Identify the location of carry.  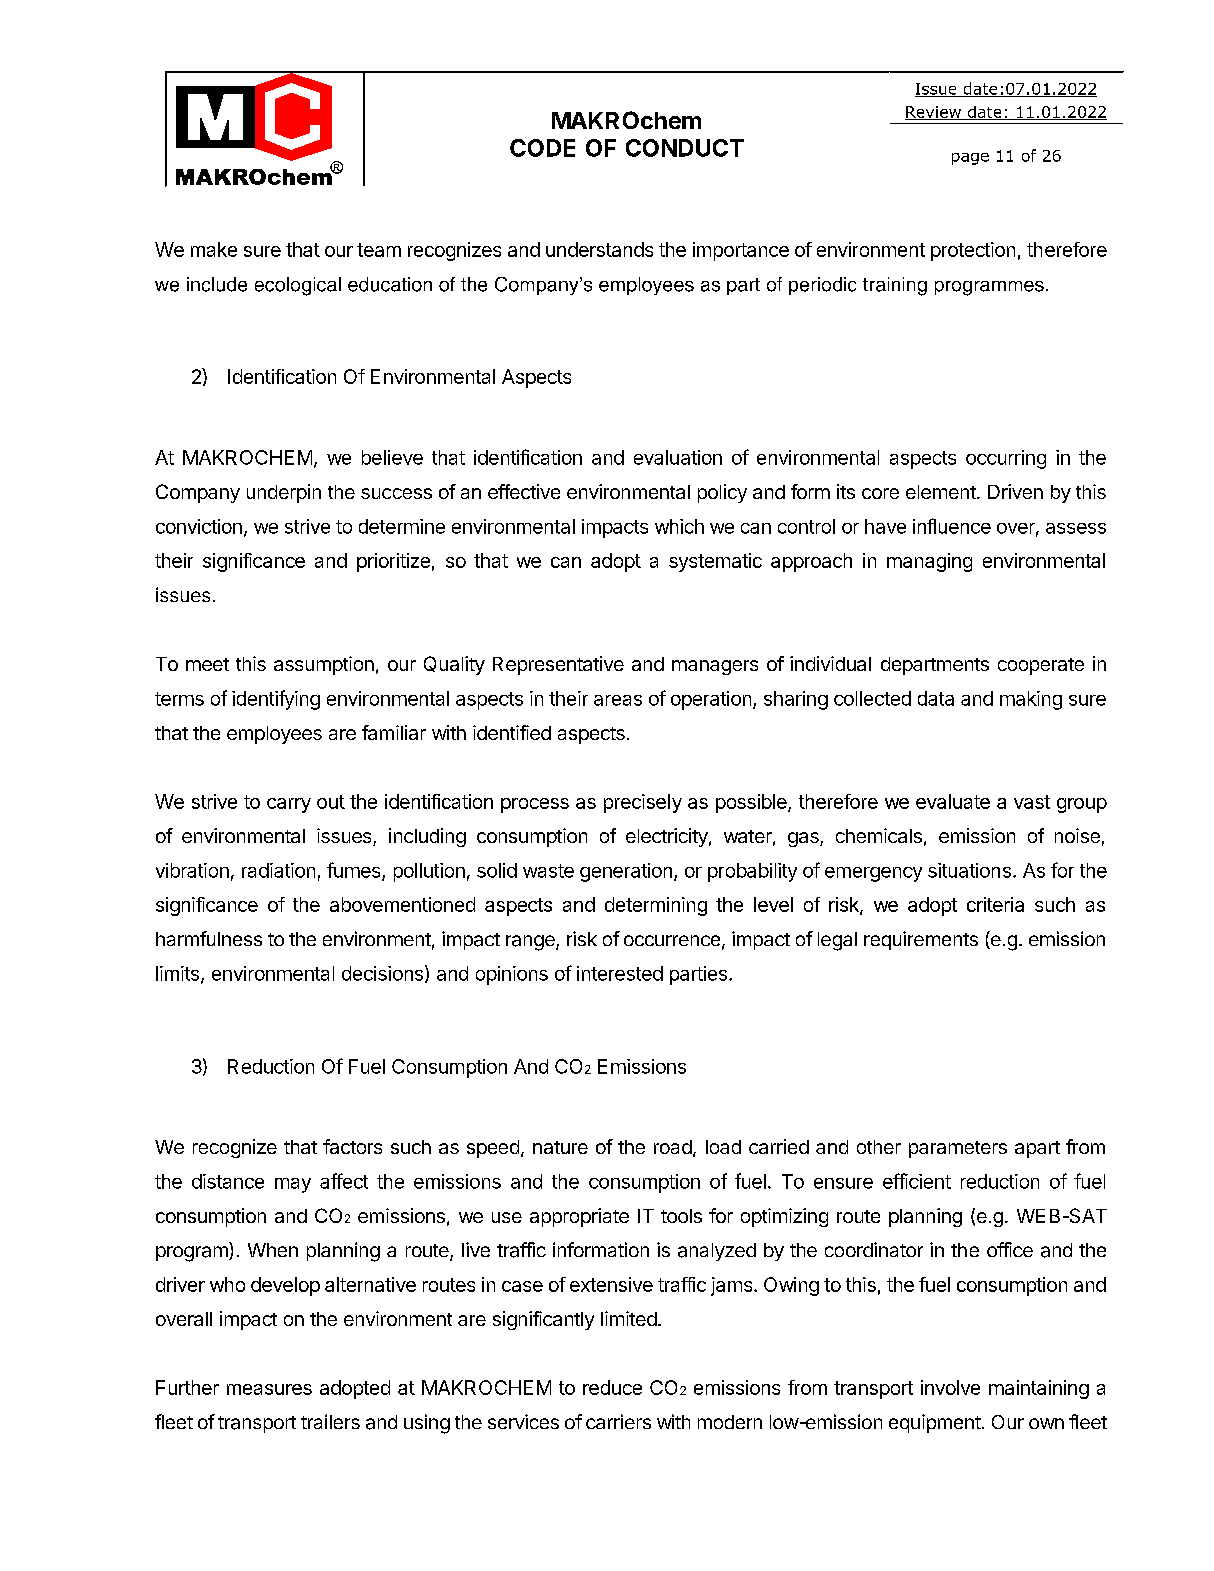
(289, 805).
